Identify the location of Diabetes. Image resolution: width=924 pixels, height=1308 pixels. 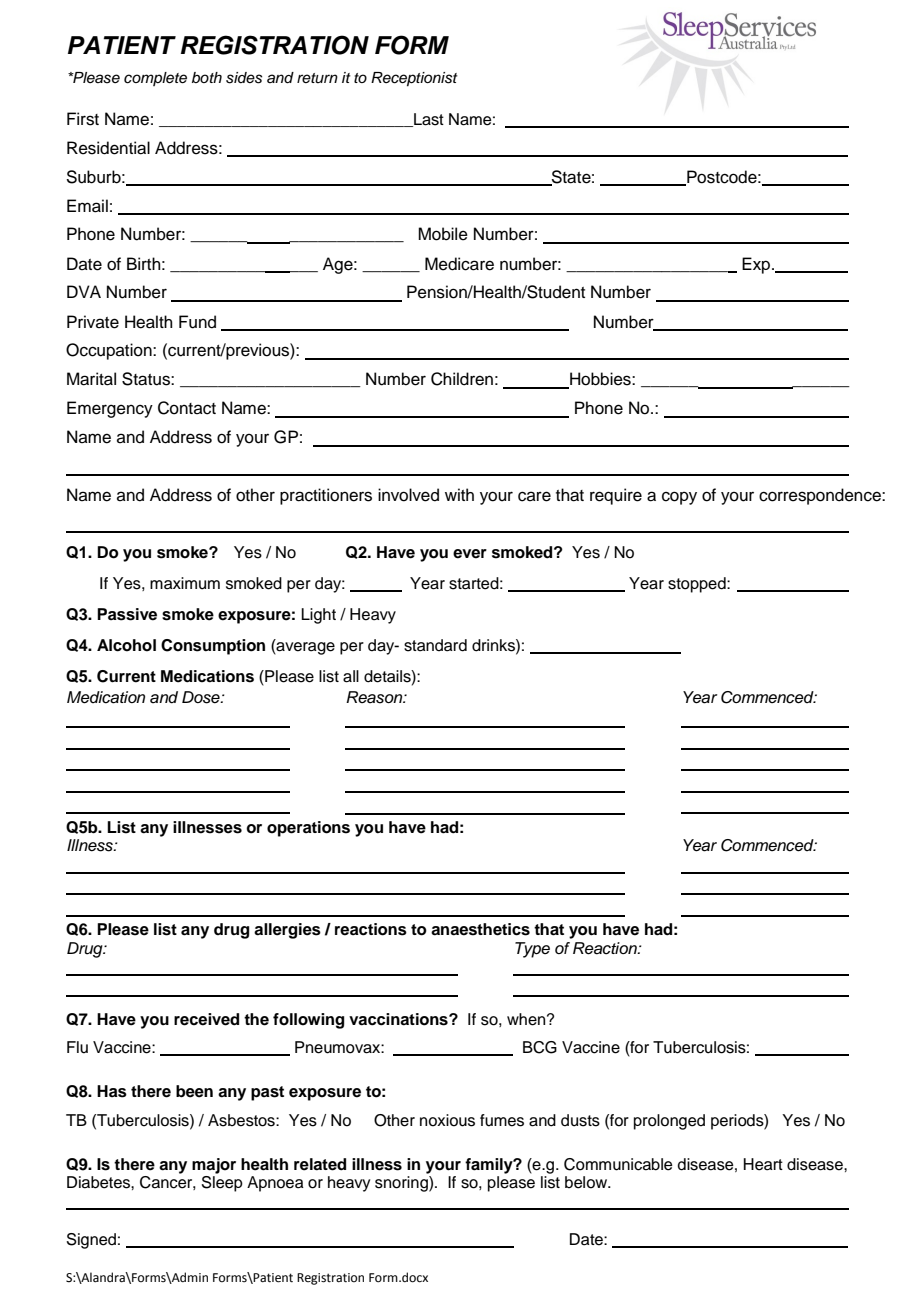
(99, 1182).
